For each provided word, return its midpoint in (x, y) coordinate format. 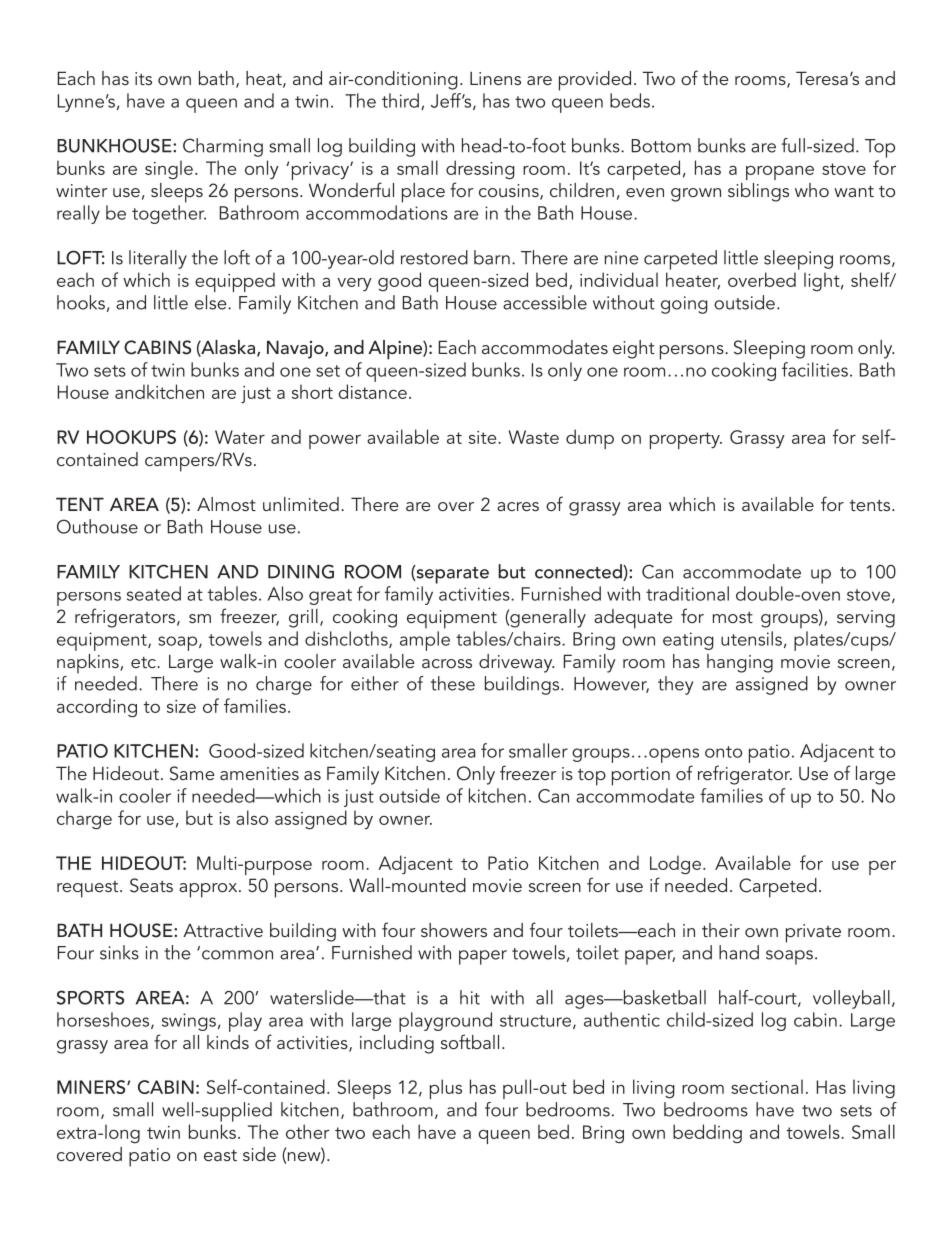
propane (780, 173)
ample (425, 641)
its (143, 78)
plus (446, 1089)
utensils (751, 638)
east (220, 1155)
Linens (495, 78)
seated (154, 593)
